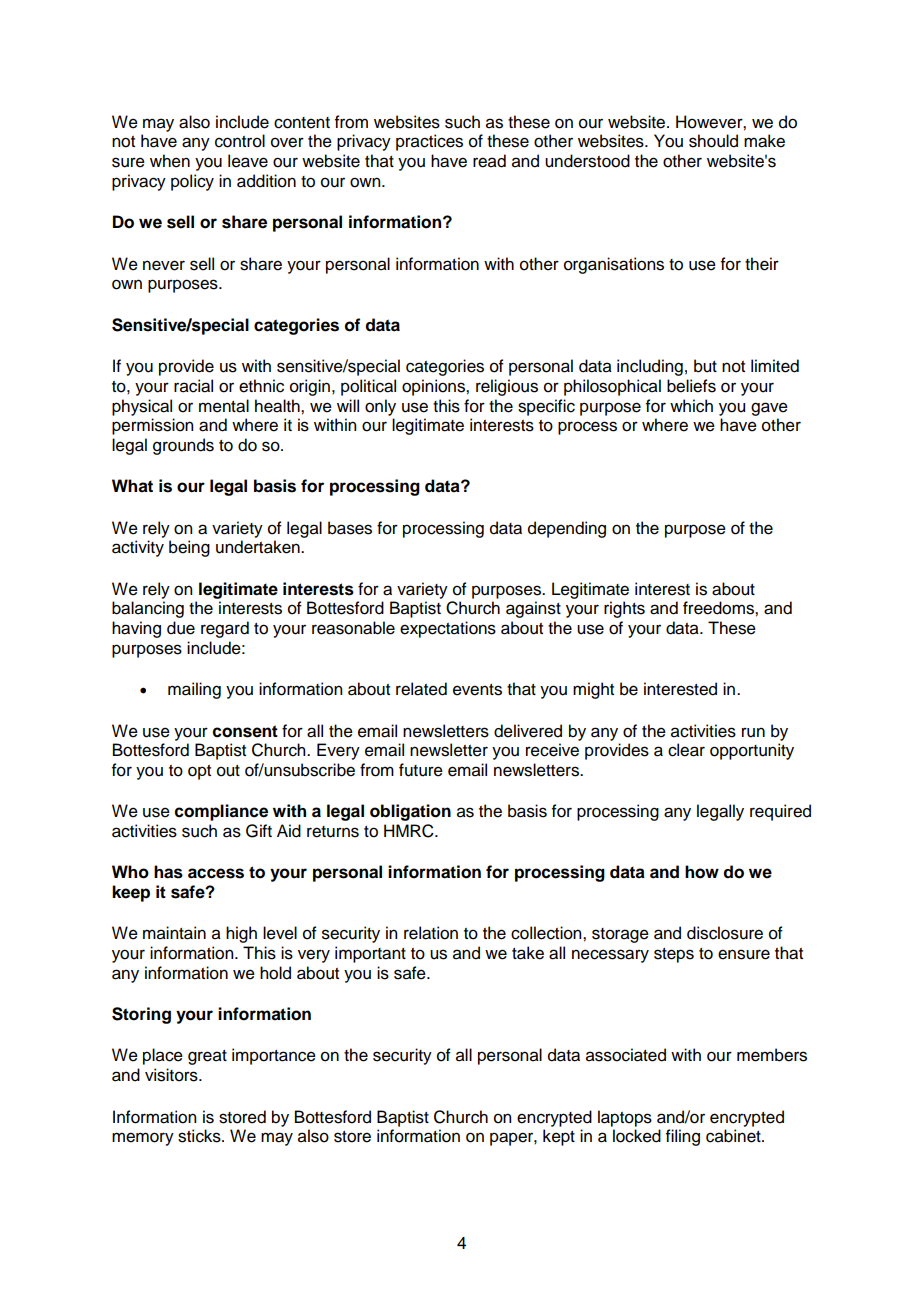 Image resolution: width=924 pixels, height=1308 pixels. Describe the element at coordinates (559, 1137) in the document. I see `kept` at that location.
